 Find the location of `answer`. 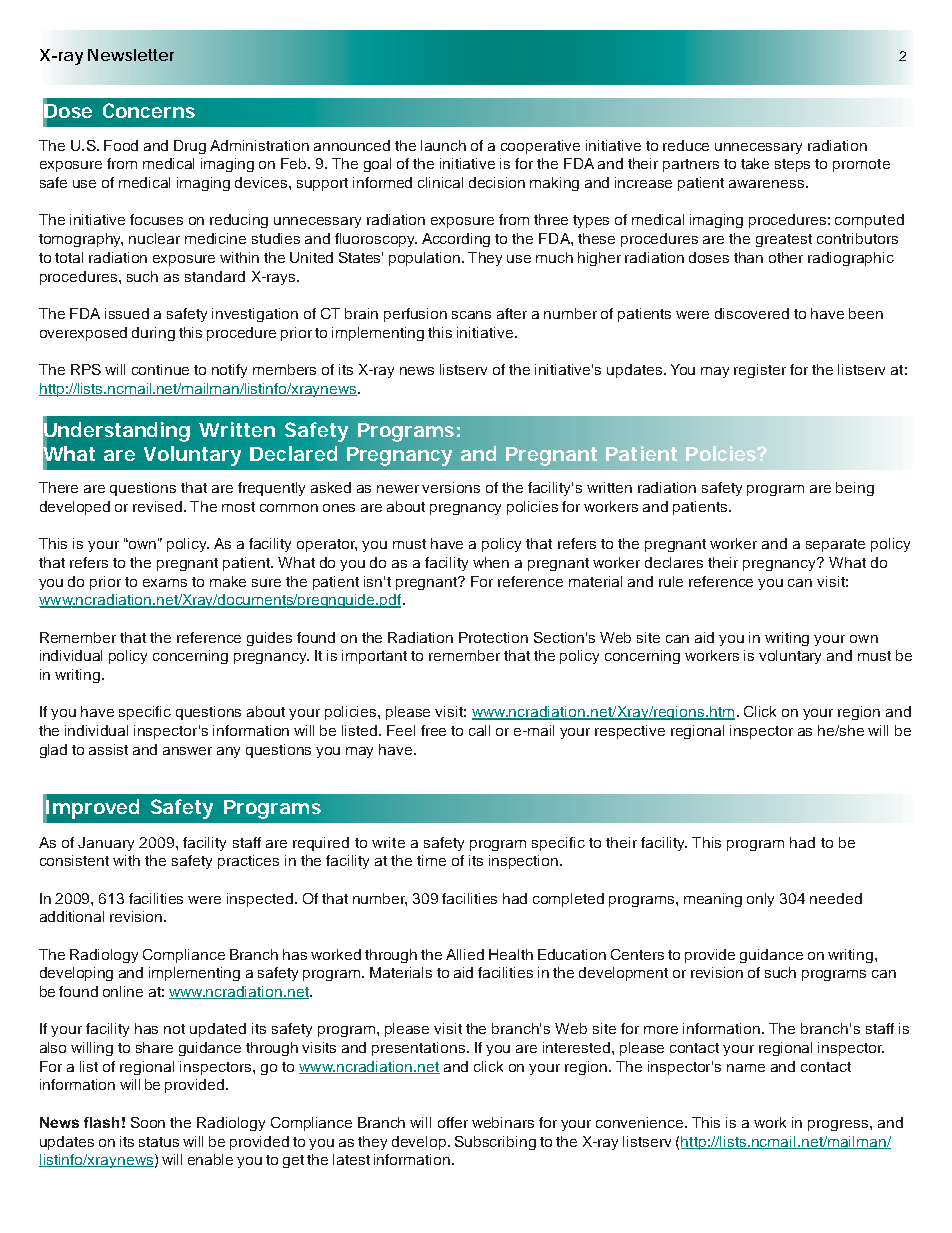

answer is located at coordinates (187, 751).
